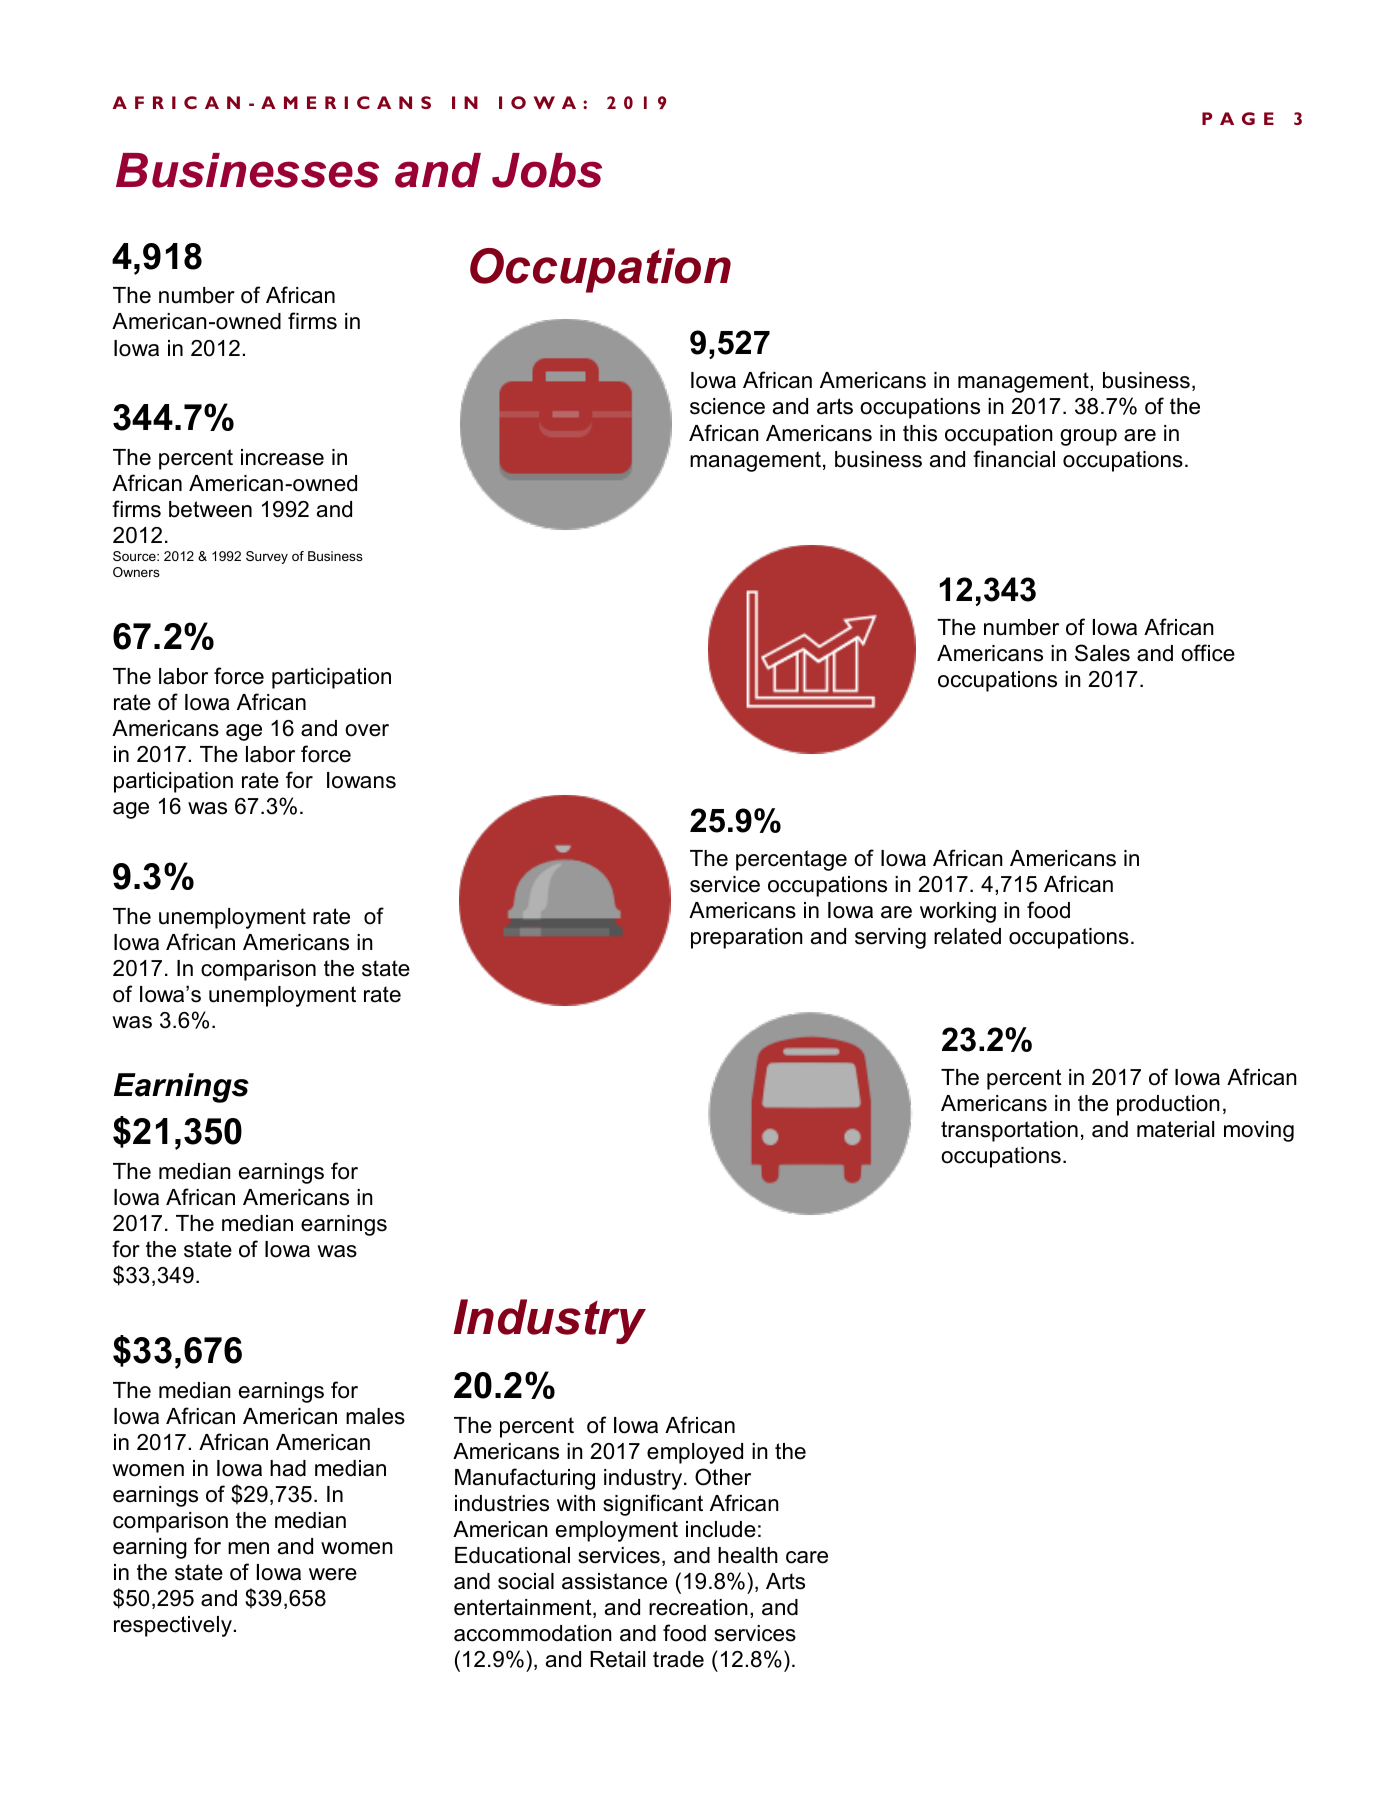 The height and width of the page is (1810, 1399). What do you see at coordinates (1088, 437) in the page?
I see `group` at bounding box center [1088, 437].
